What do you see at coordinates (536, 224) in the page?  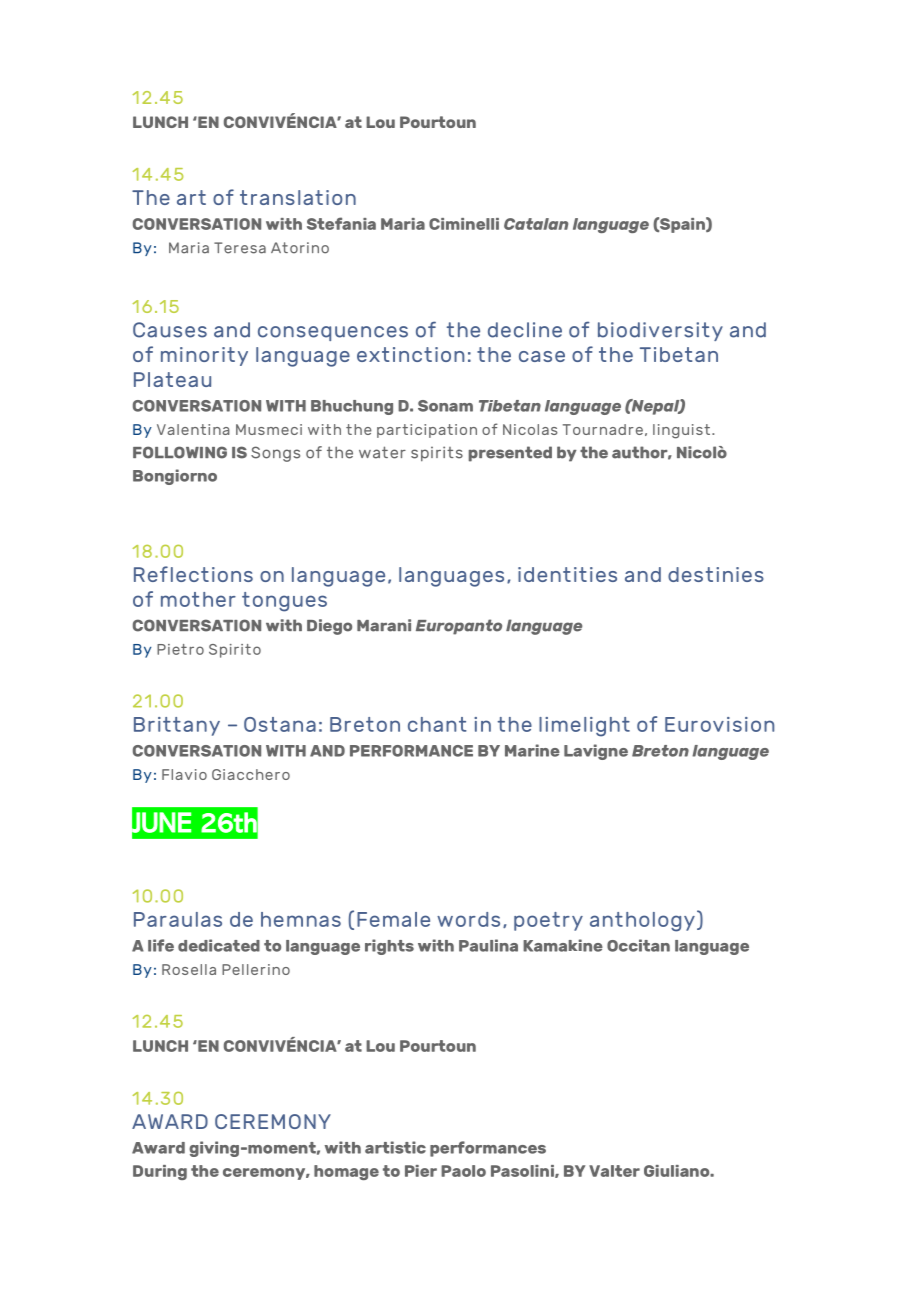 I see `Catalan` at bounding box center [536, 224].
